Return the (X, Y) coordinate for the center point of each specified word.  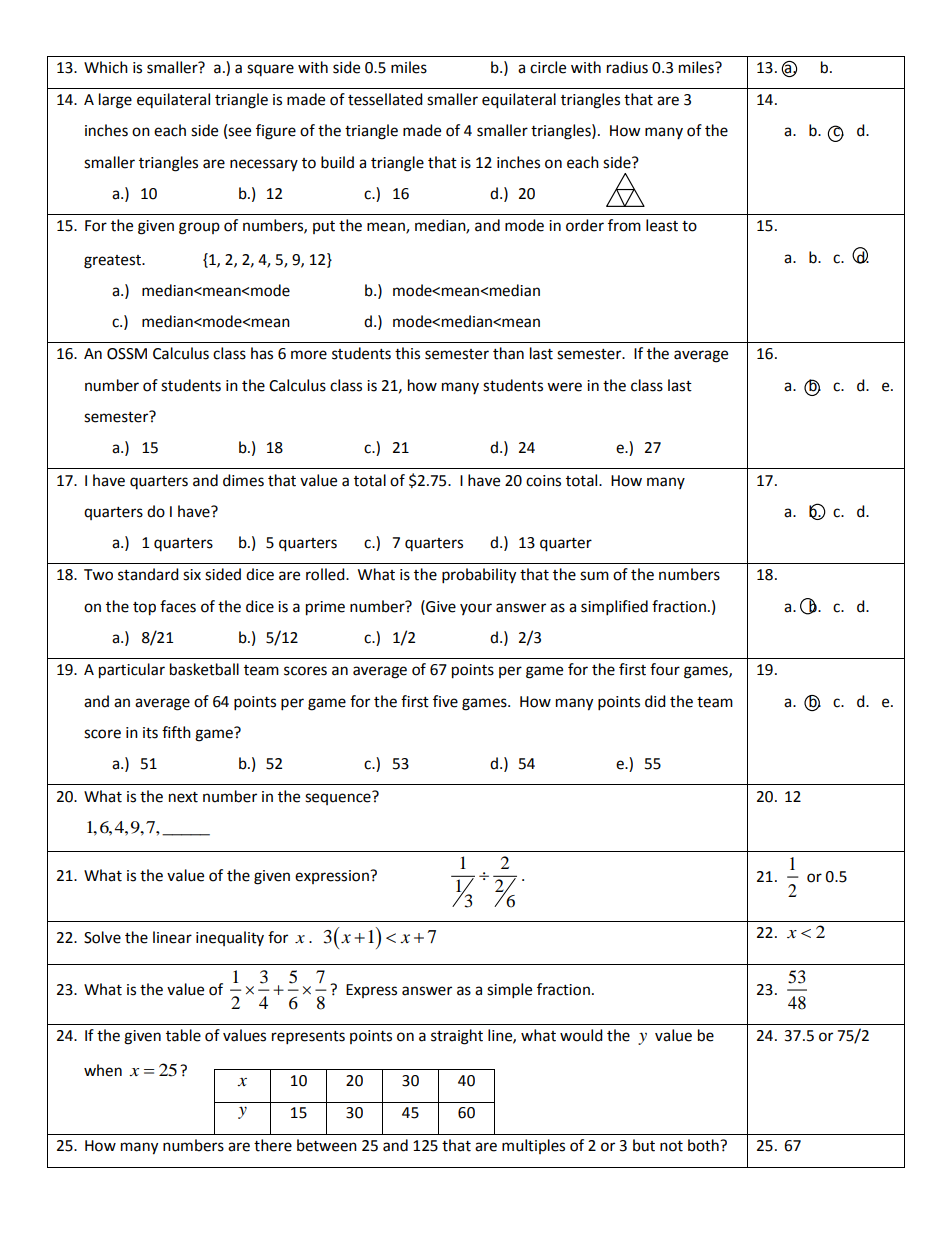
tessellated (385, 99)
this (407, 353)
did (655, 701)
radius (627, 67)
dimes (243, 480)
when (103, 1070)
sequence (339, 798)
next (183, 797)
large (115, 101)
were (564, 387)
